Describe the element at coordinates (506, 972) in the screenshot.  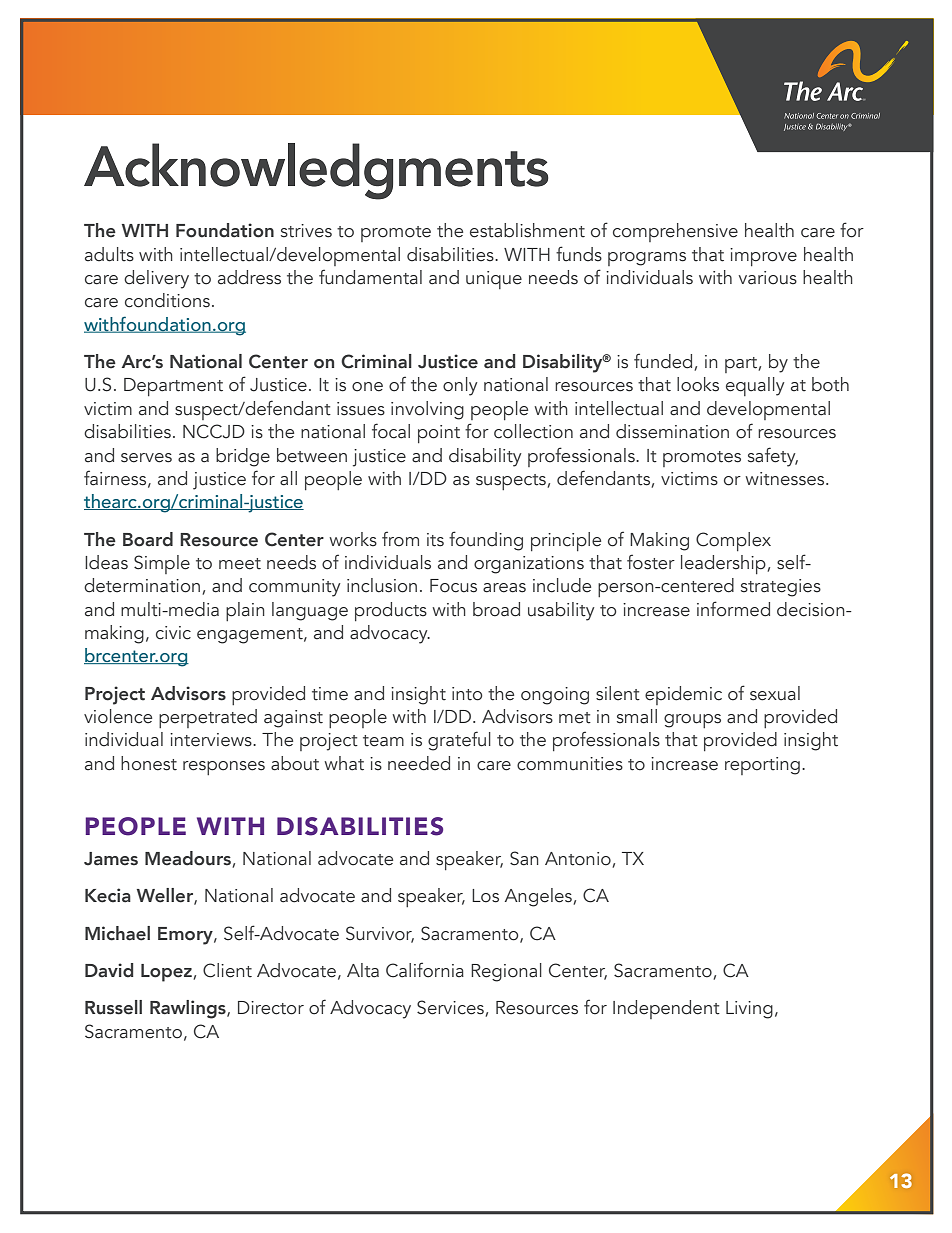
I see `Regional` at that location.
